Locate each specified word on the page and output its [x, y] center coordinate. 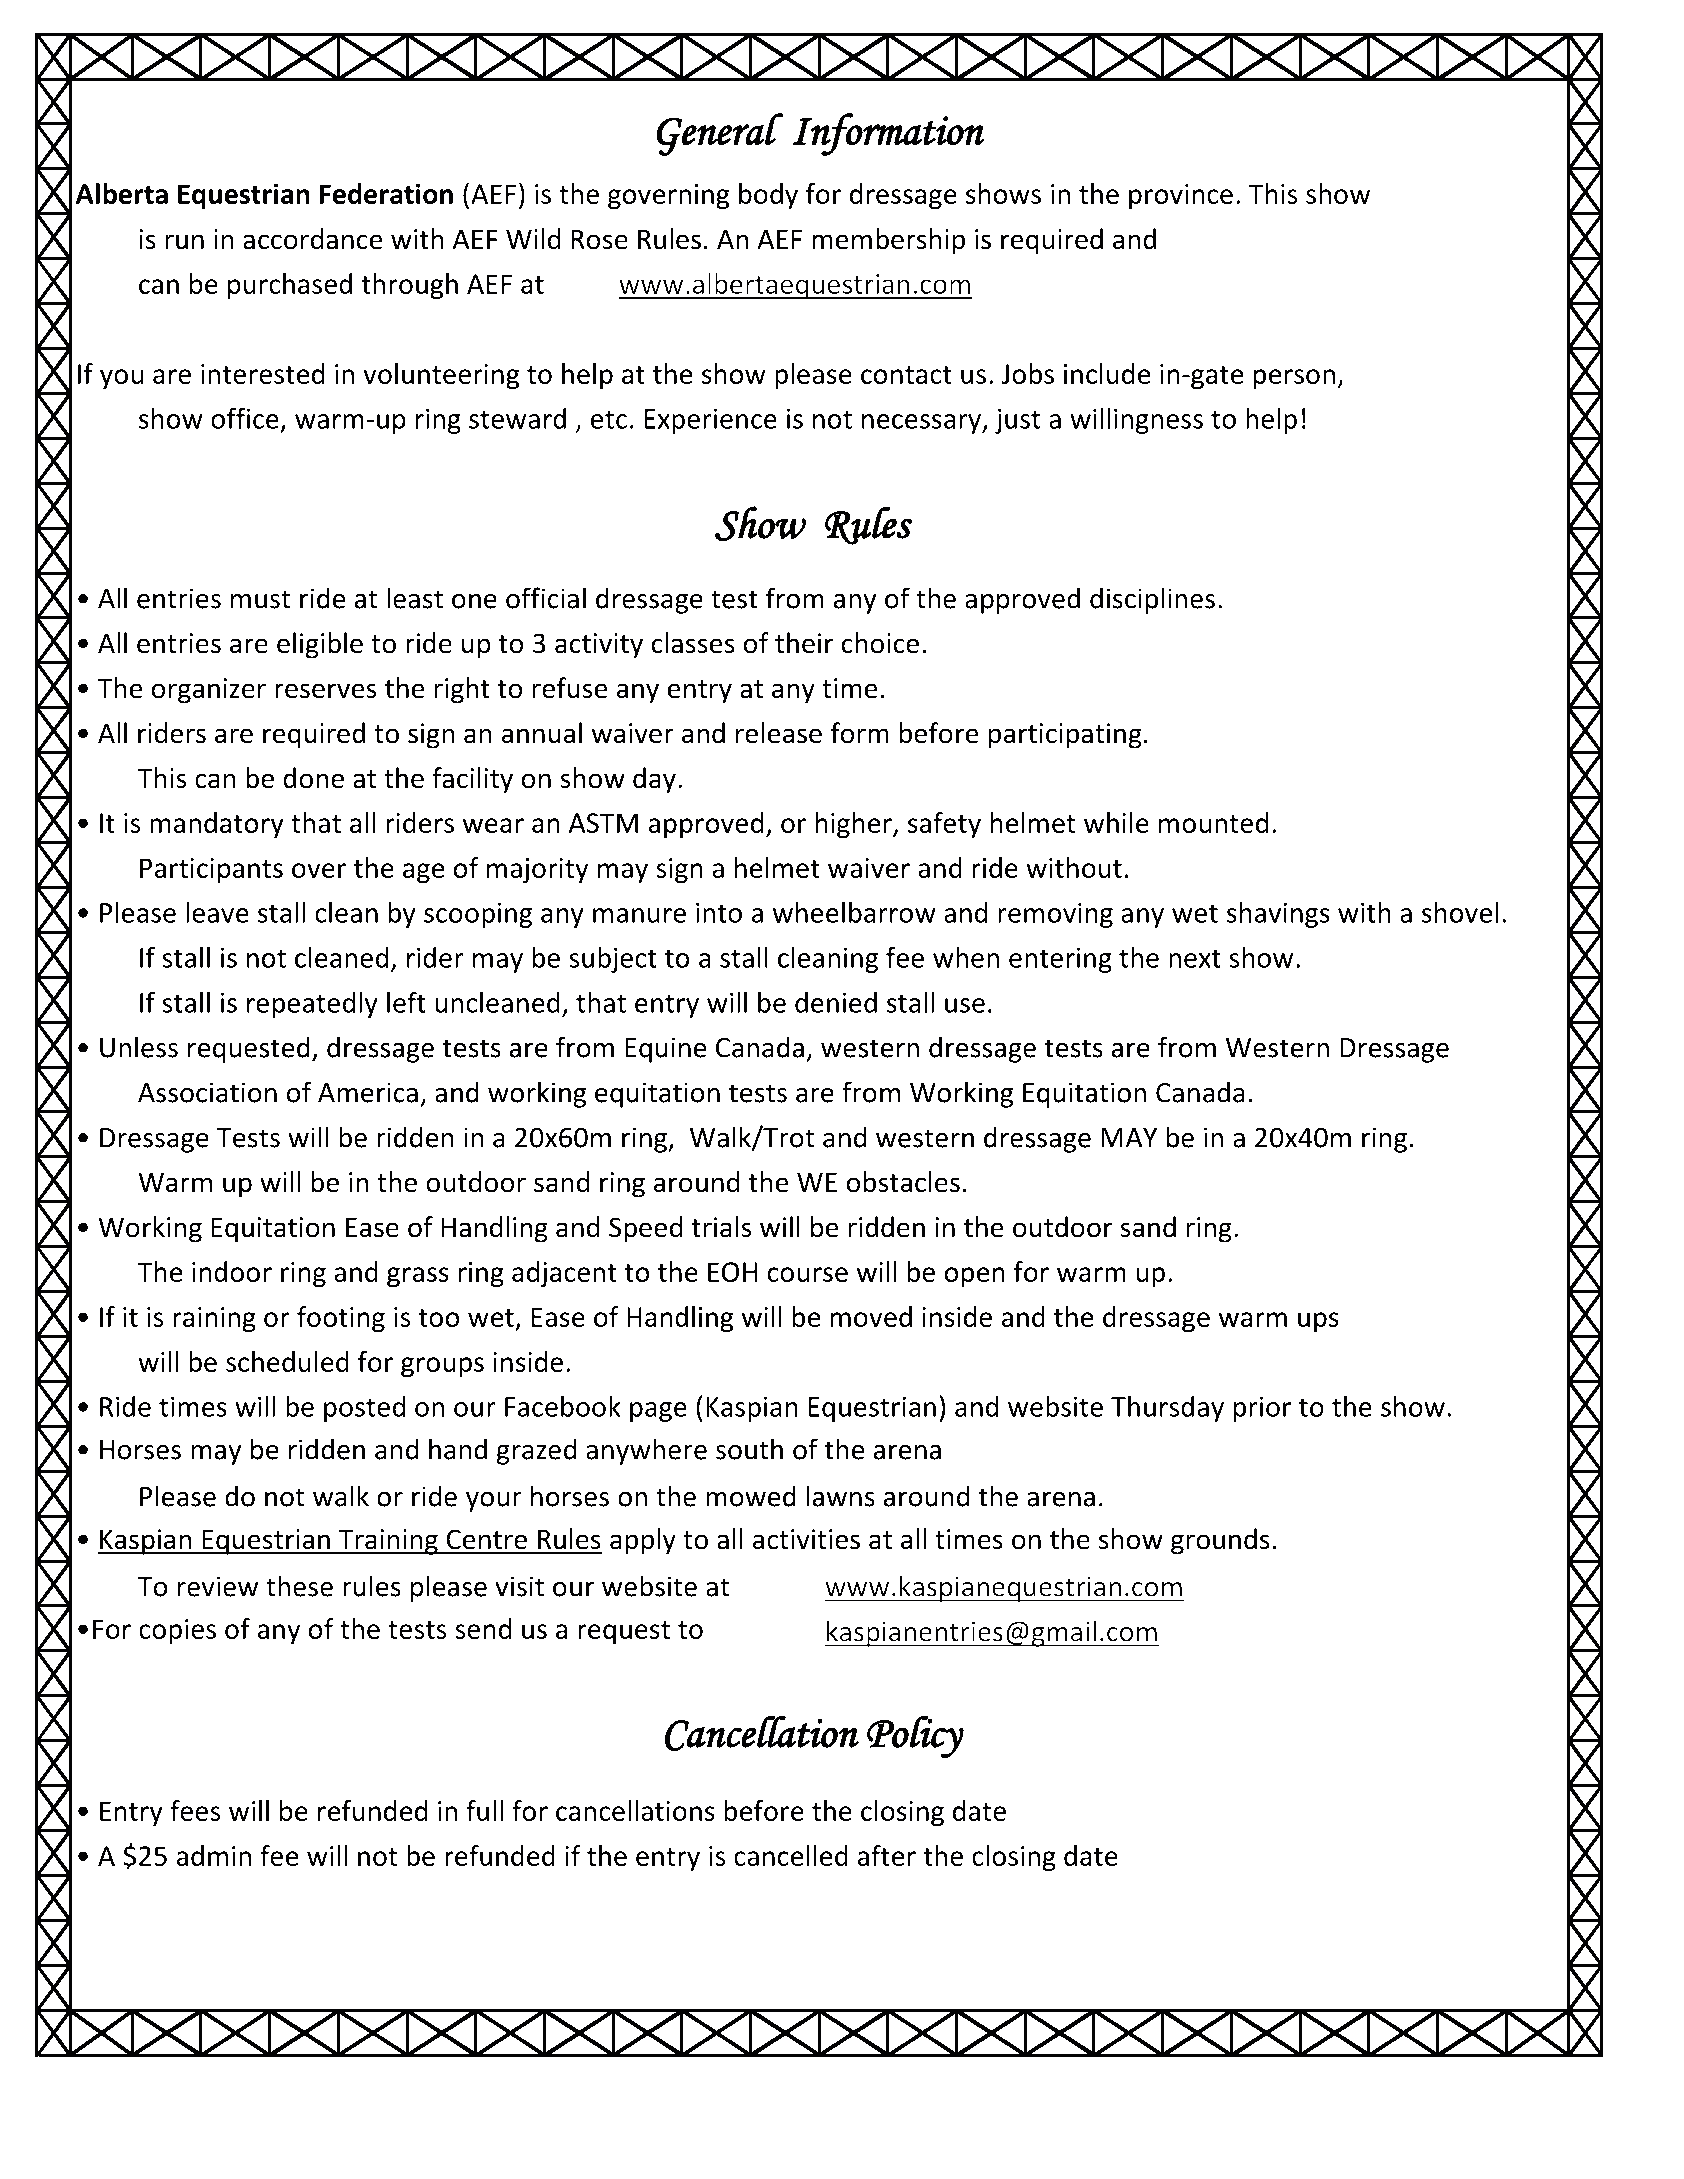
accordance [312, 239]
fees [195, 1810]
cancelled [791, 1855]
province [1181, 196]
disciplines [1152, 600]
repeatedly [312, 1005]
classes [693, 643]
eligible [320, 645]
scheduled [287, 1361]
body [768, 196]
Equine [665, 1050]
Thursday [1167, 1409]
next [1195, 958]
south [749, 1449]
